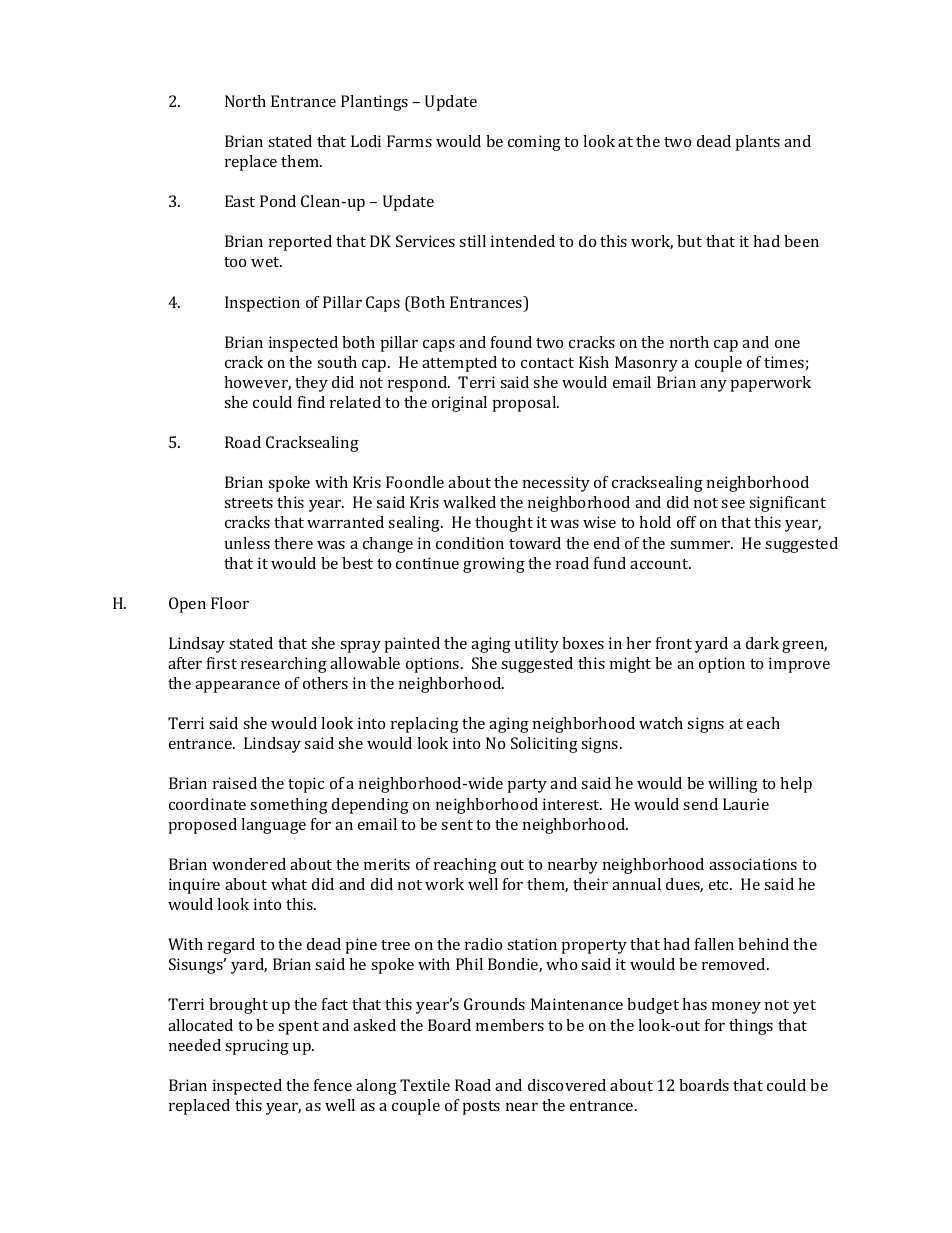 The width and height of the screenshot is (952, 1233). What do you see at coordinates (526, 404) in the screenshot?
I see `proposal` at bounding box center [526, 404].
